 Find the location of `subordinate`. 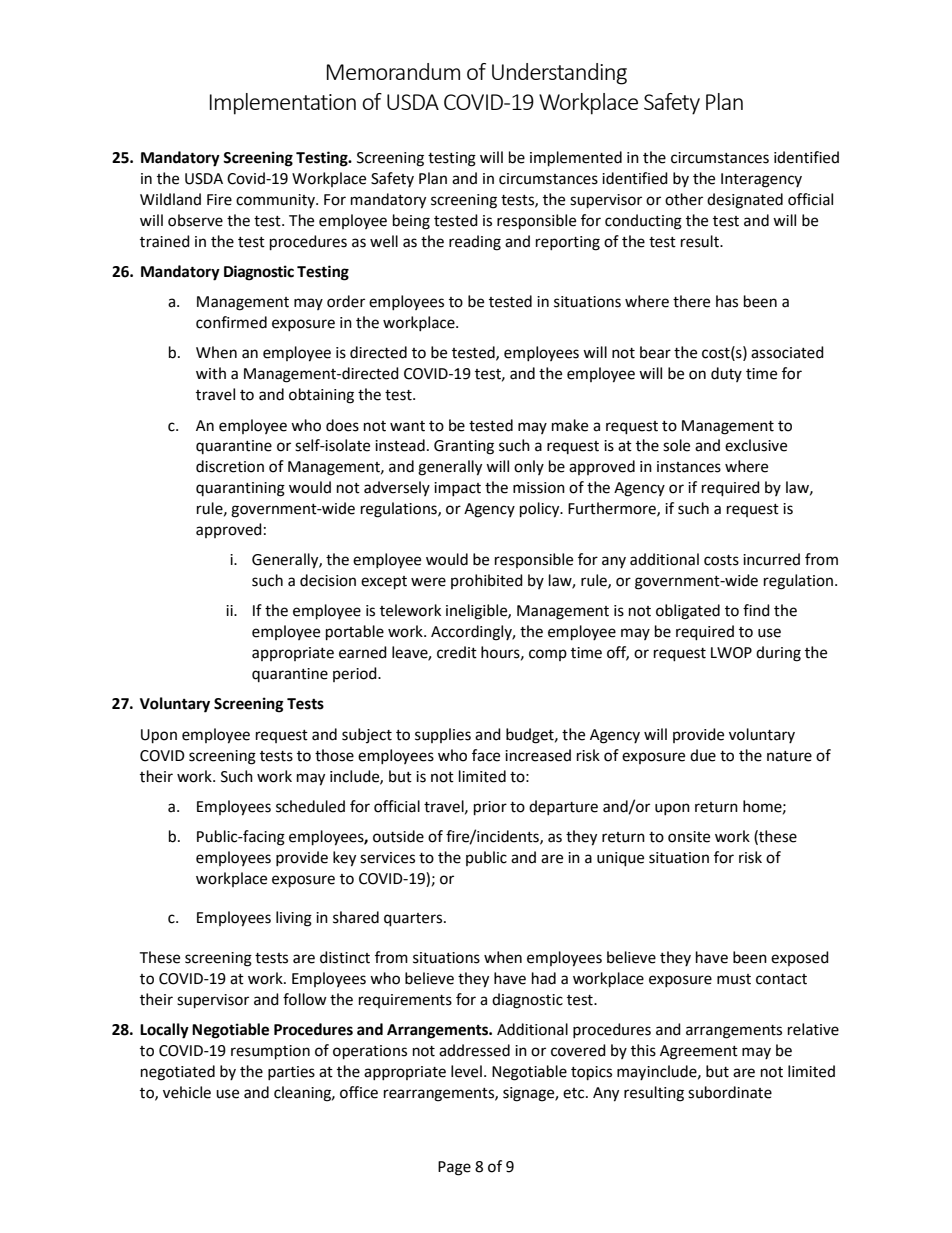

subordinate is located at coordinates (730, 1092).
